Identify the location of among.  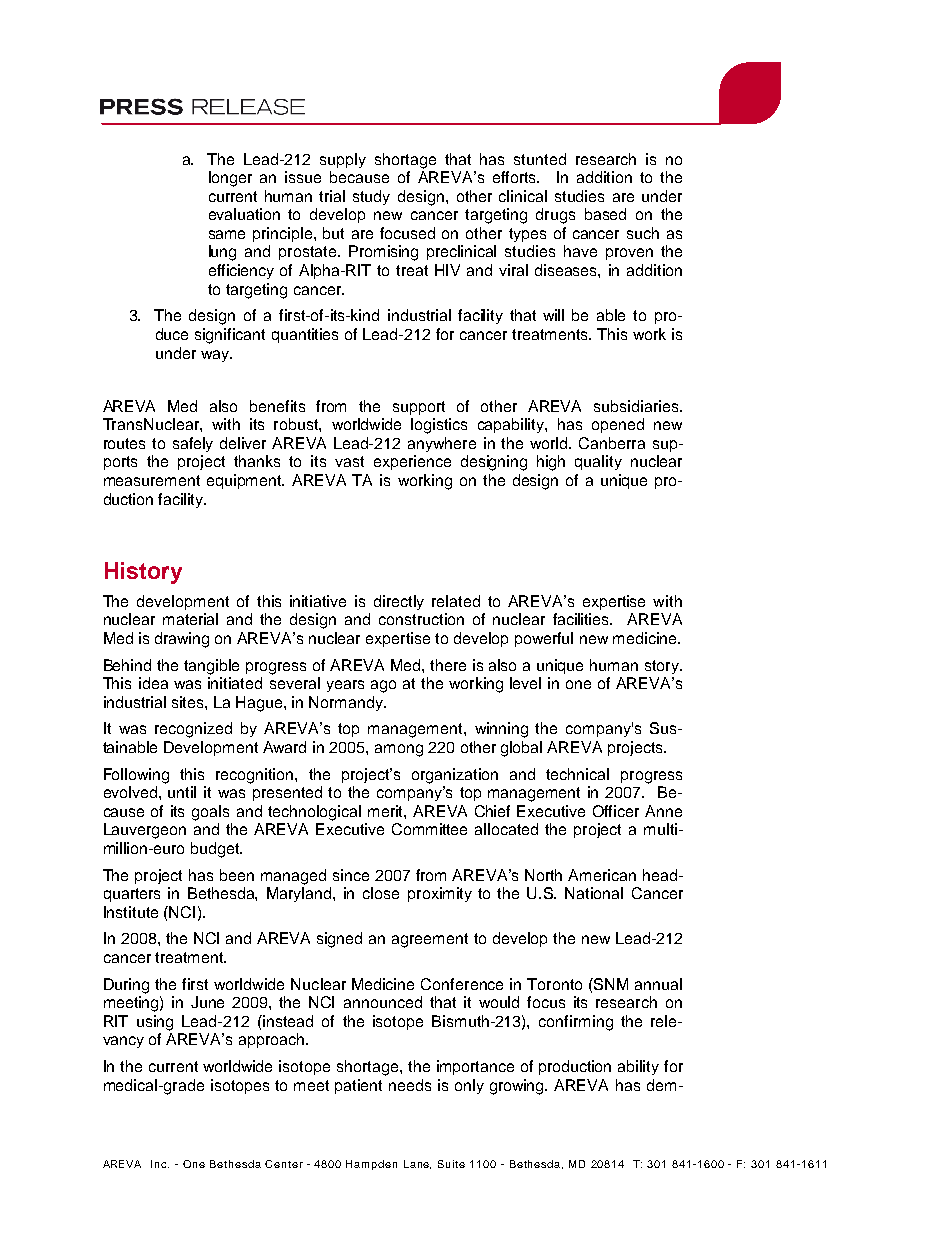
(399, 750).
